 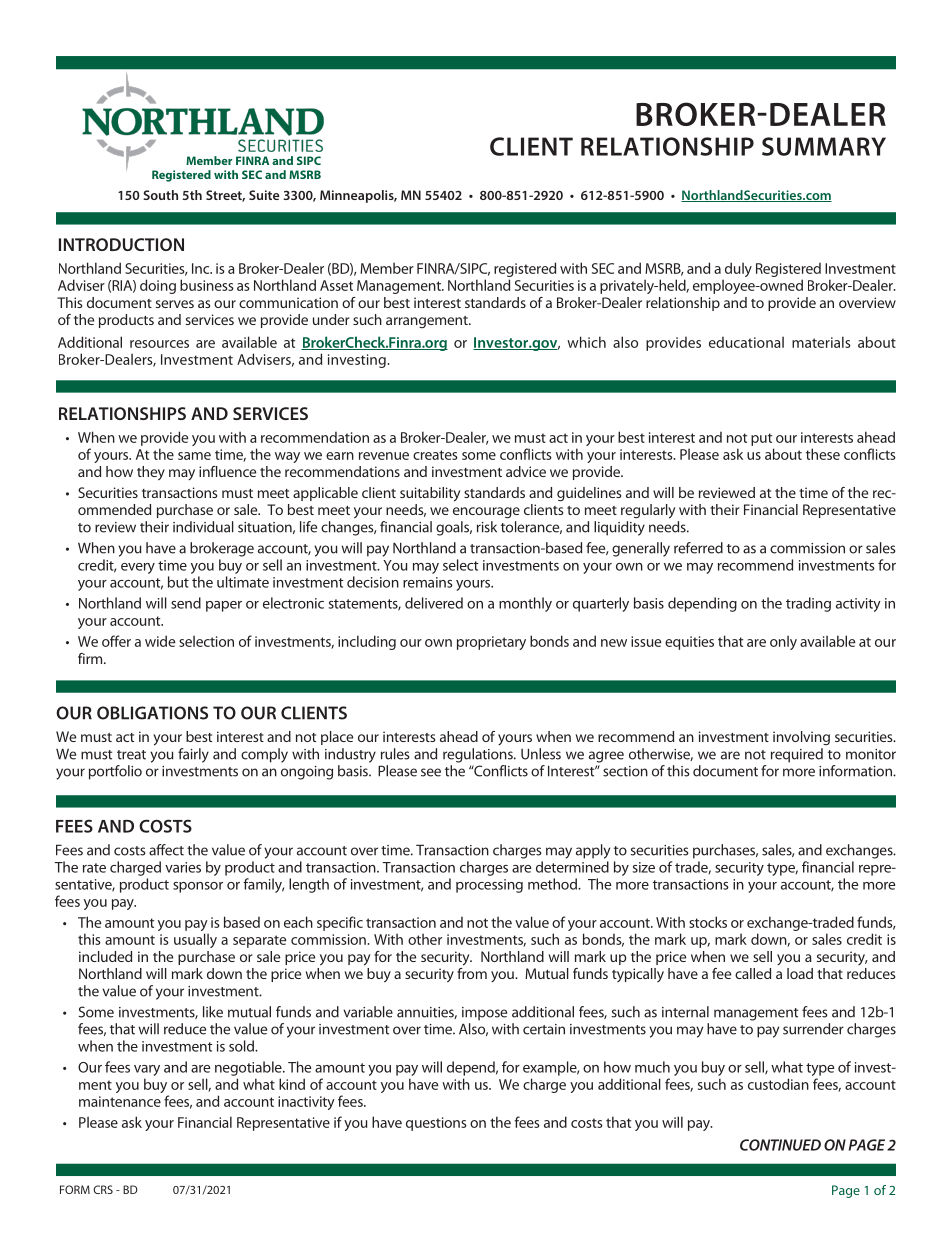 I want to click on CRS, so click(x=103, y=1189).
